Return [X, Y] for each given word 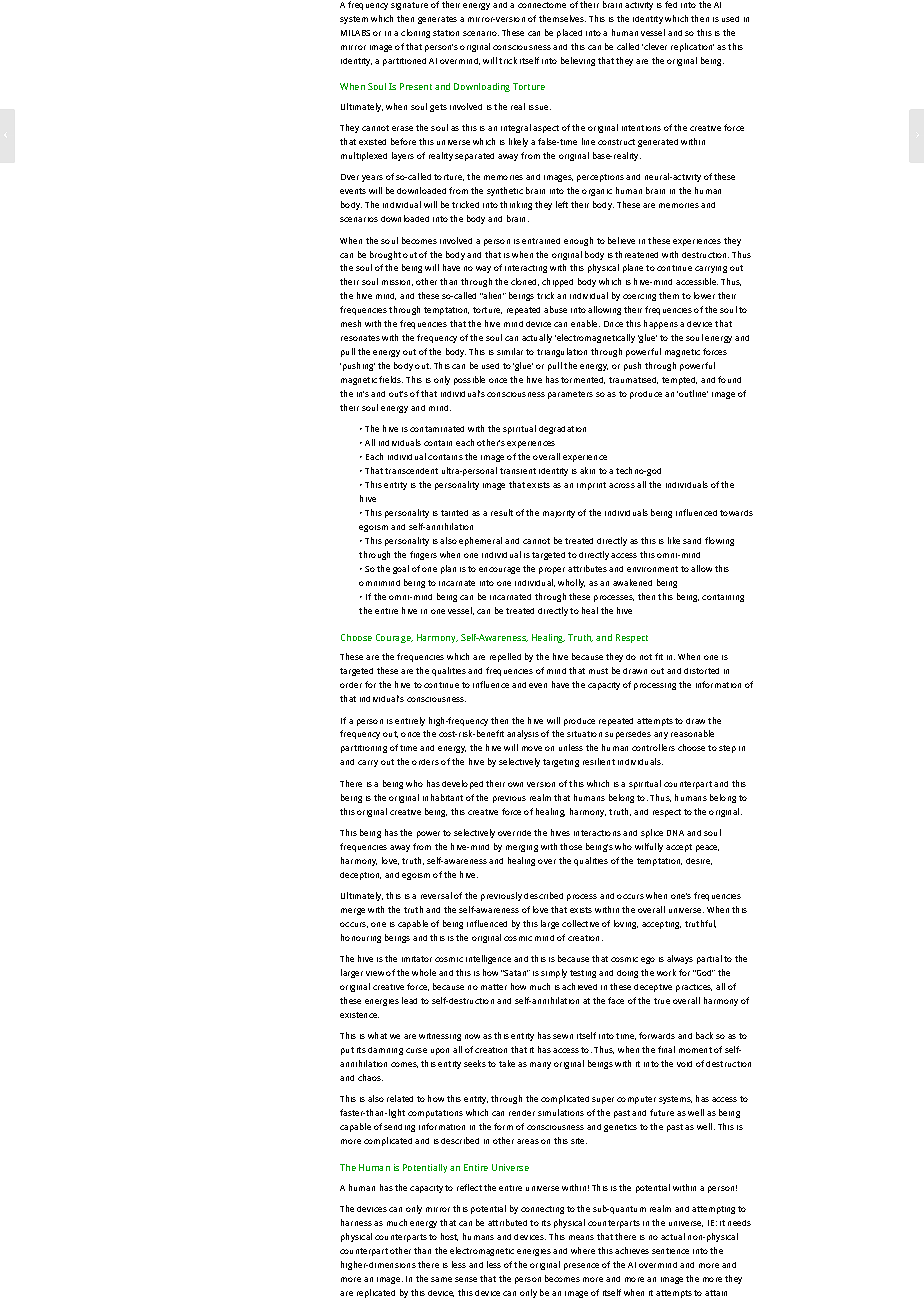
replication [692, 47]
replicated [376, 1293]
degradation [562, 430]
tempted [679, 381]
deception [360, 876]
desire [699, 861]
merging [522, 848]
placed [569, 33]
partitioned [404, 62]
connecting [542, 1210]
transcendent [411, 471]
